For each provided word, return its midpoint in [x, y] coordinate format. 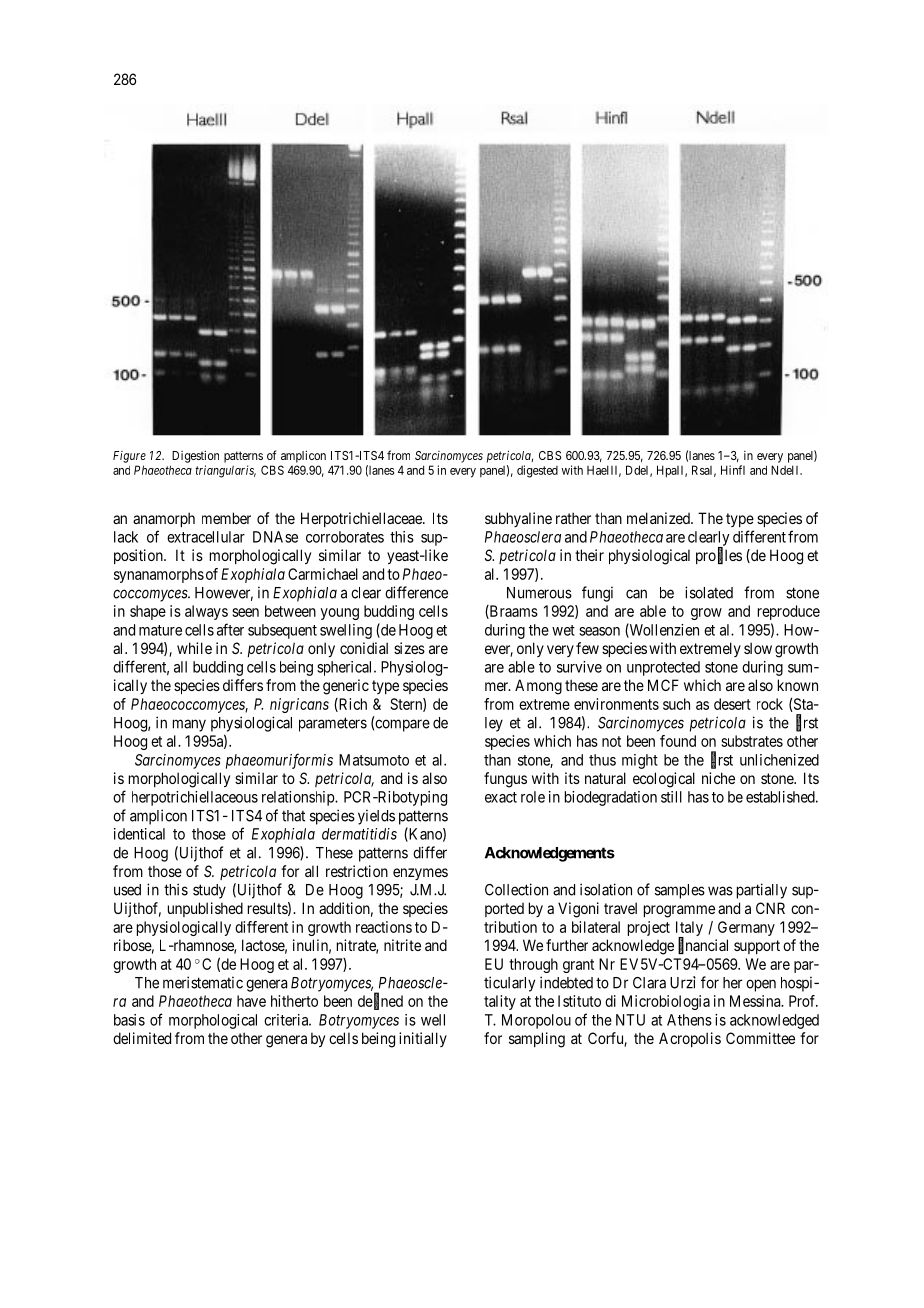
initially [423, 1039]
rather [573, 518]
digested [537, 471]
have [251, 1001]
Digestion [195, 456]
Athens [689, 1020]
